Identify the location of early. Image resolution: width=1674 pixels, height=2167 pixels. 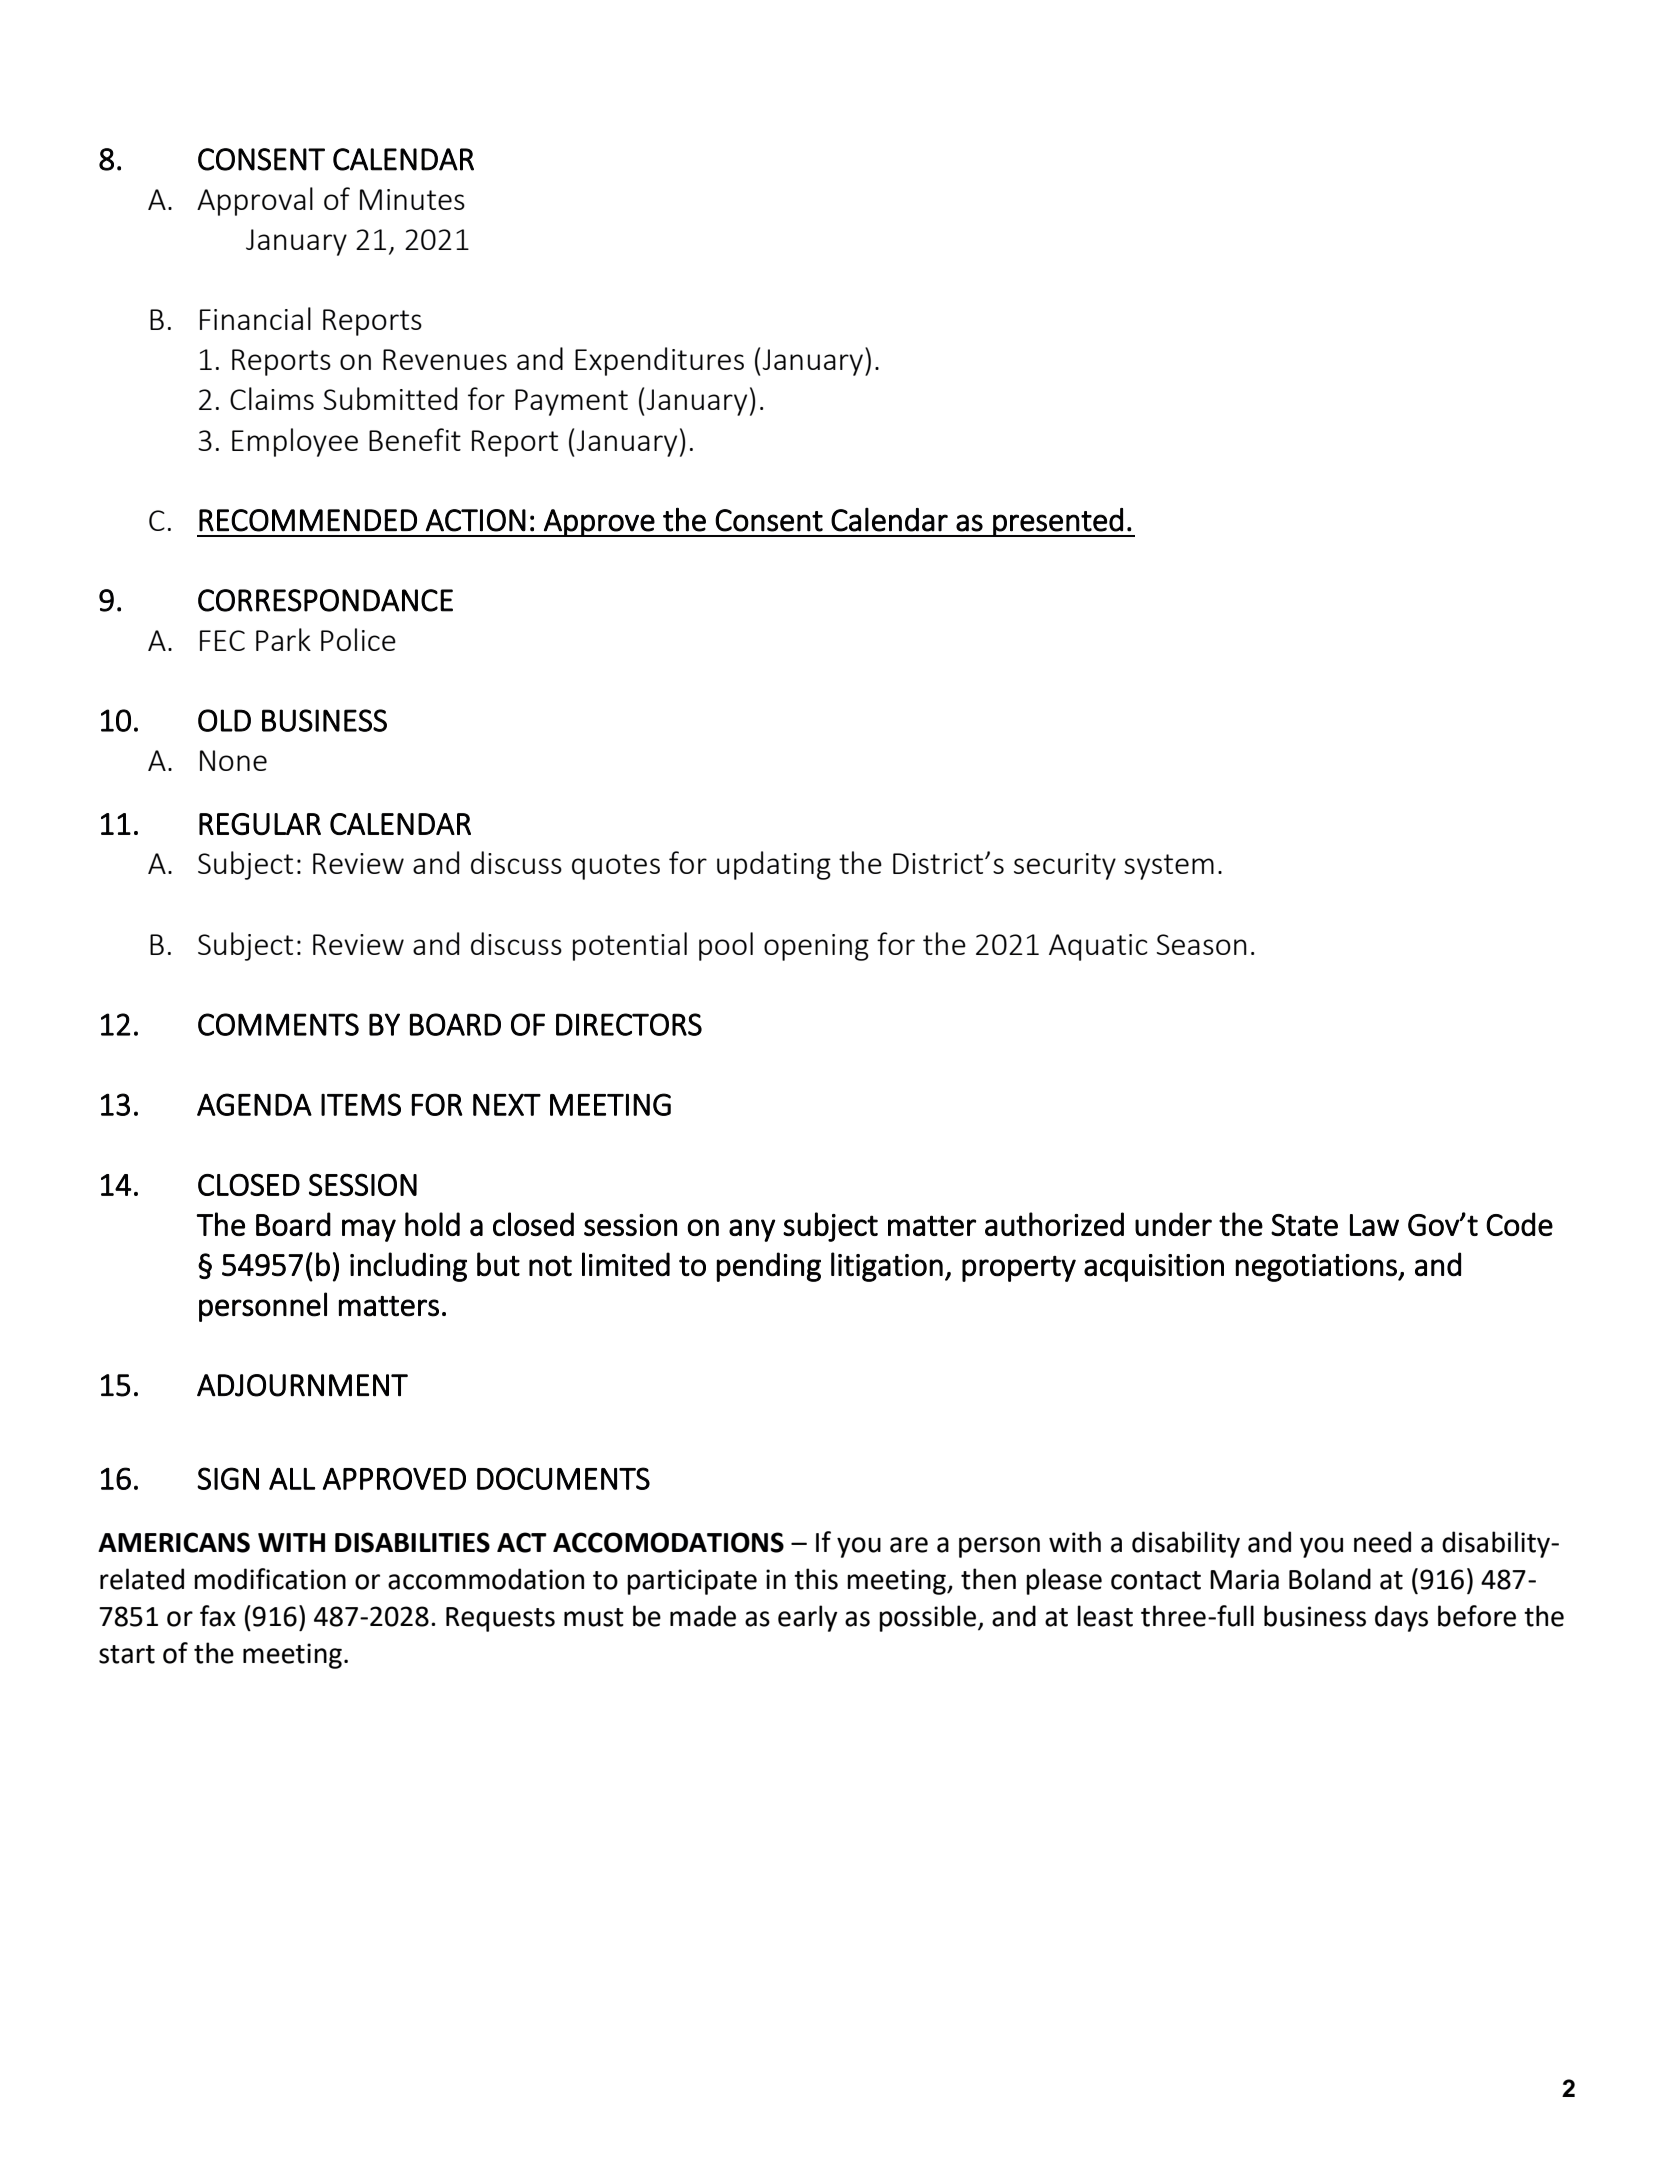
(808, 1618).
